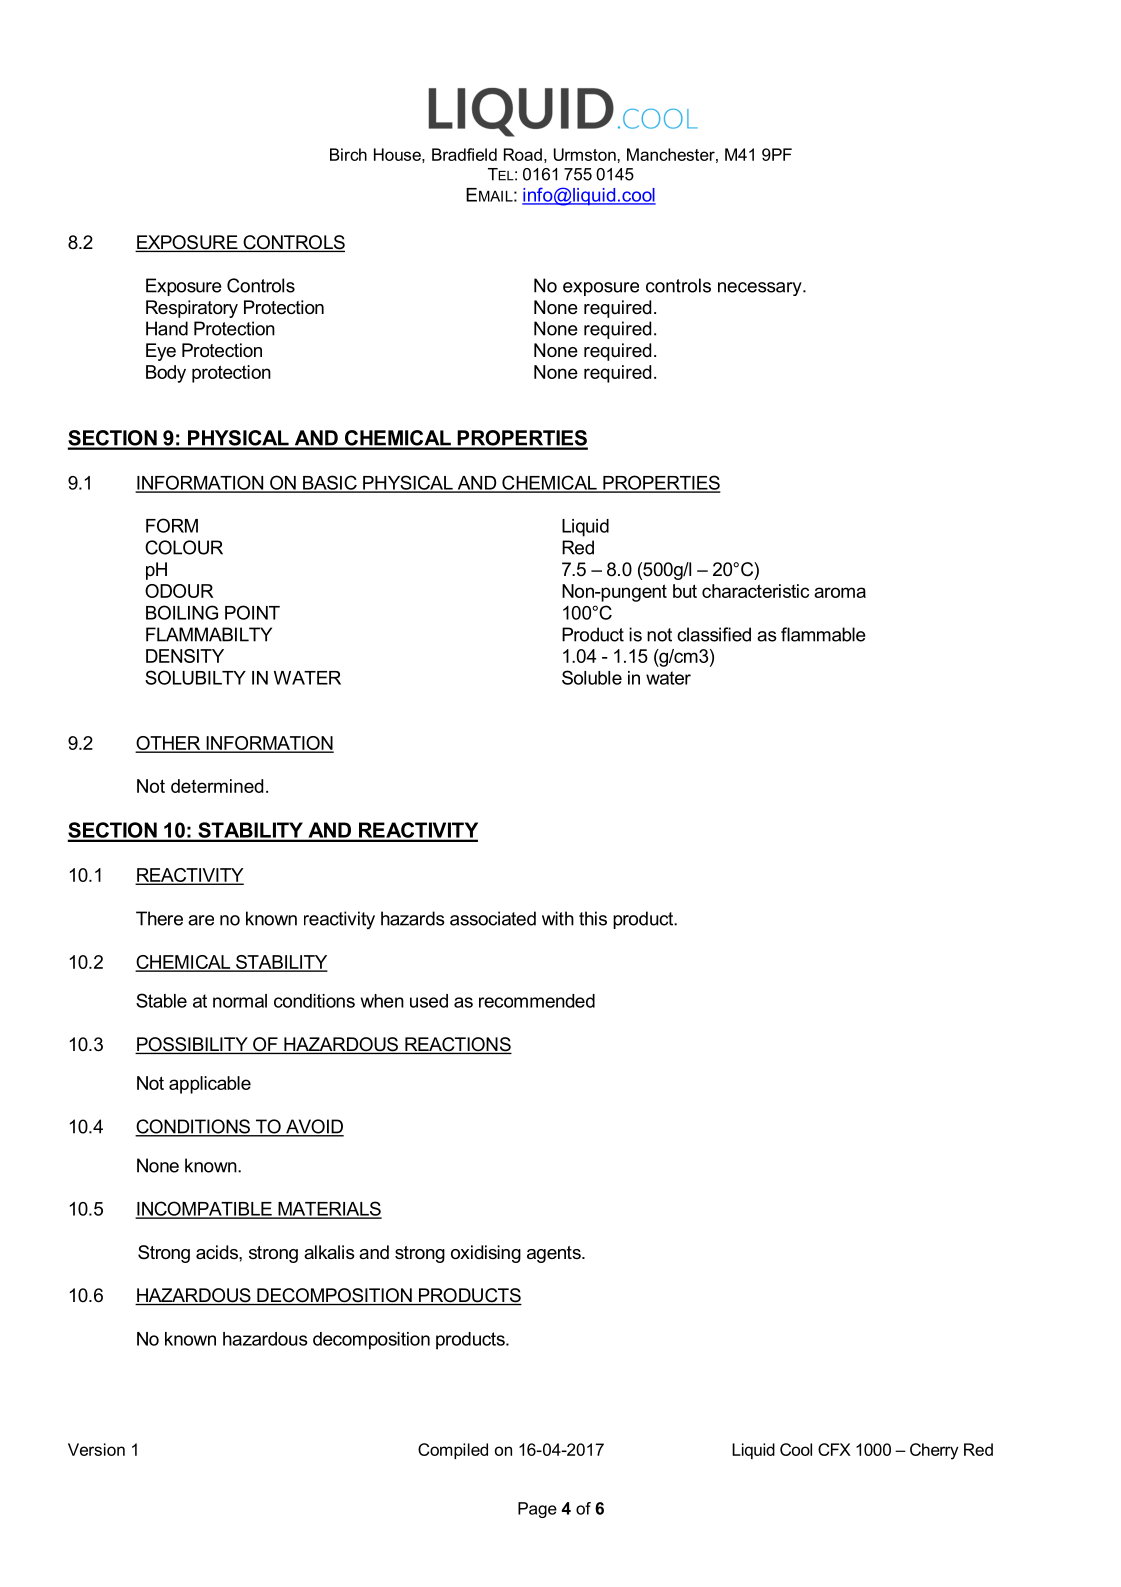 The image size is (1121, 1587). Describe the element at coordinates (537, 1510) in the page. I see `Page` at that location.
